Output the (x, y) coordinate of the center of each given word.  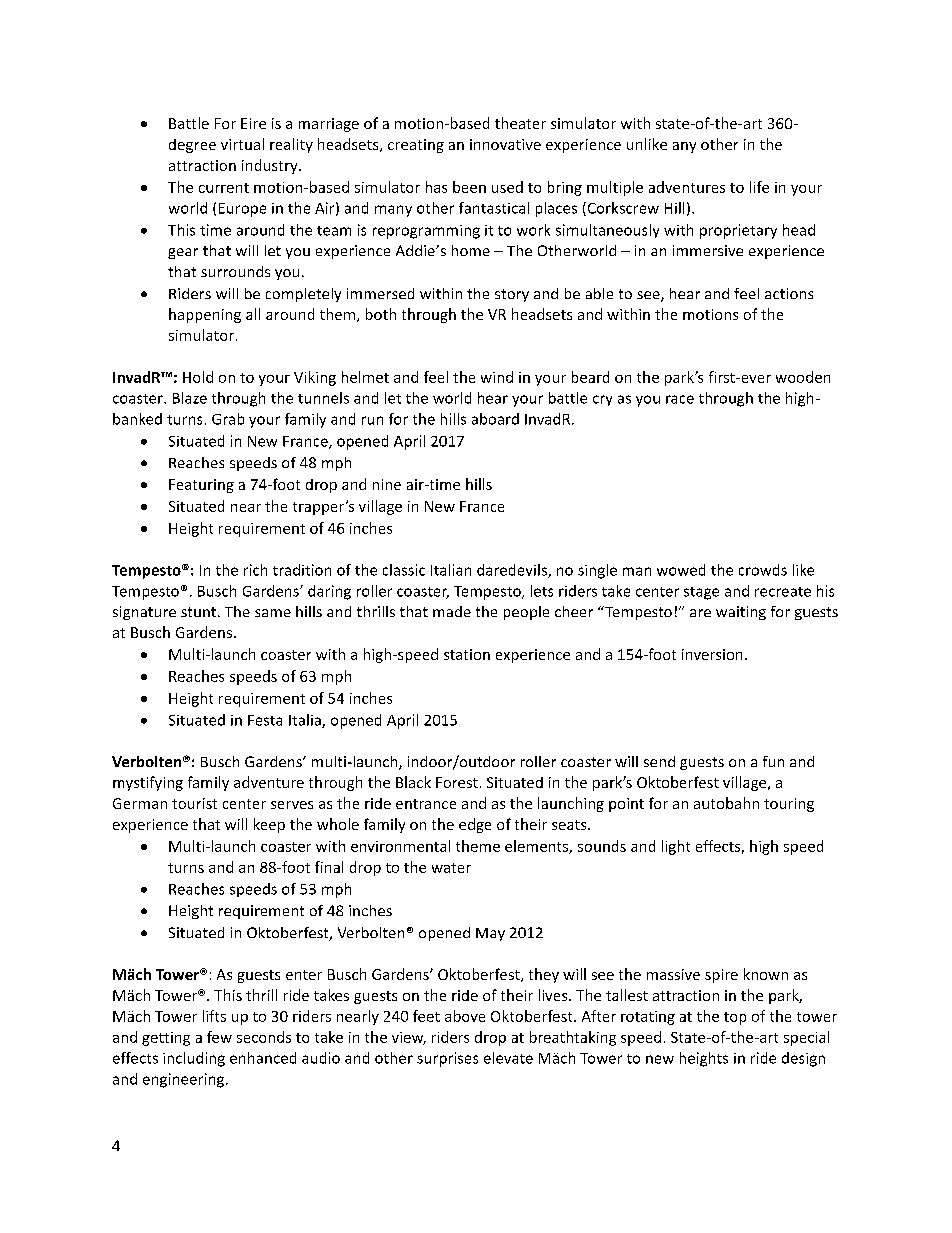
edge (475, 825)
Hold (198, 377)
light (676, 847)
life (759, 187)
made (452, 611)
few (219, 1037)
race (680, 399)
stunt (198, 612)
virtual (242, 144)
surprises (447, 1059)
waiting (741, 613)
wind (497, 377)
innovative (505, 144)
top (735, 1018)
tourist (194, 803)
